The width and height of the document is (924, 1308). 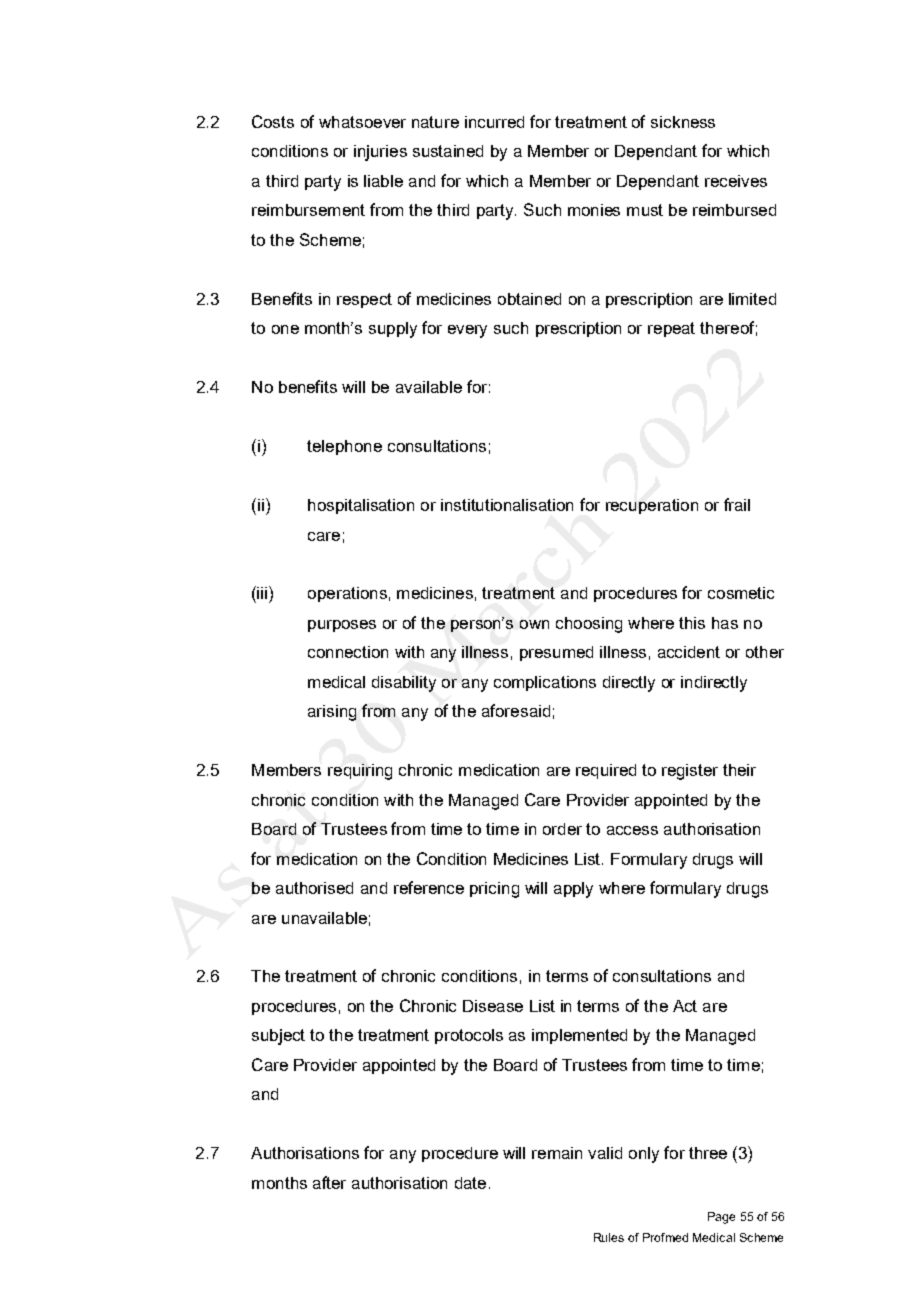 I want to click on date, so click(x=470, y=1183).
